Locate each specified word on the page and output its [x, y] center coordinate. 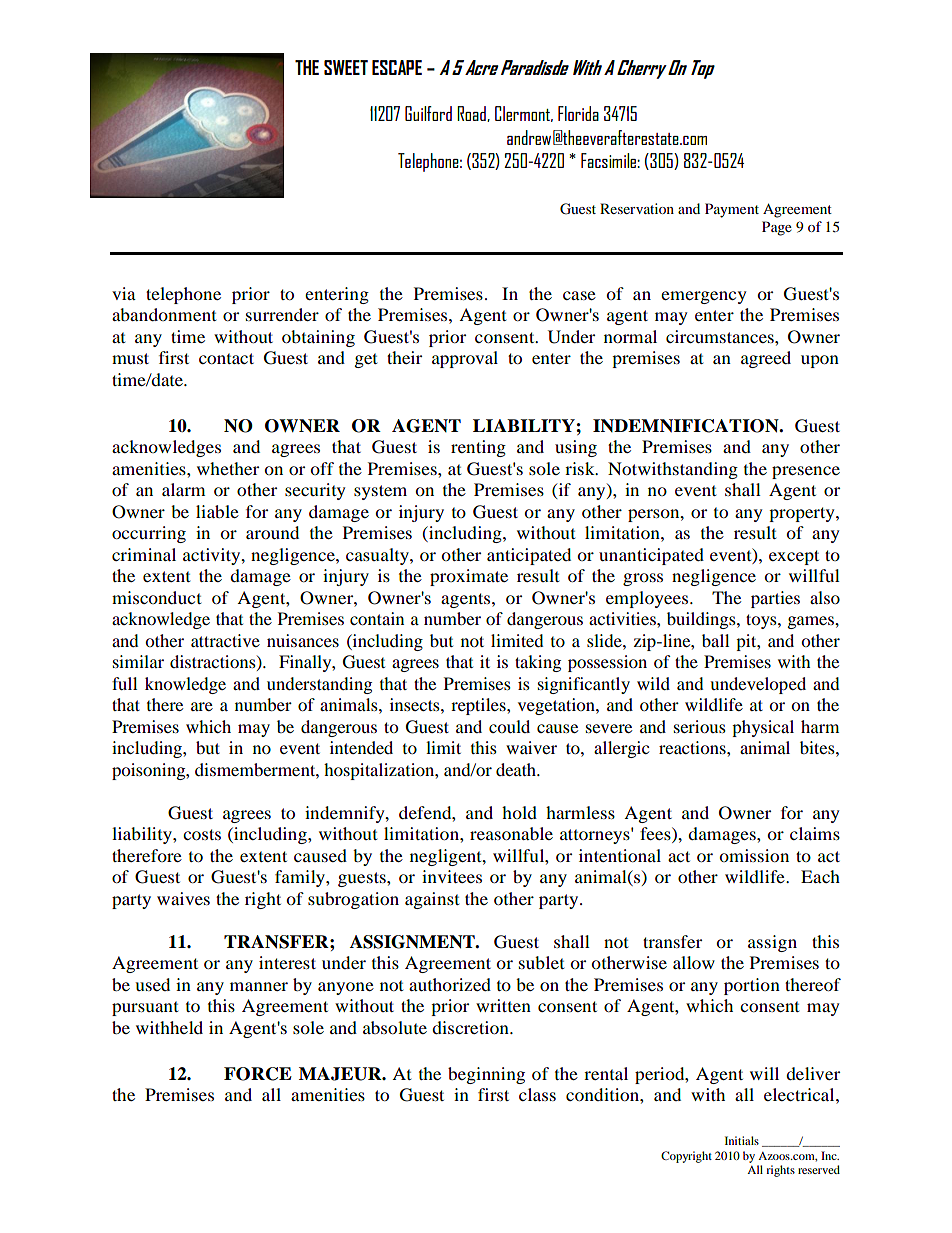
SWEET [346, 67]
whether [228, 468]
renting [478, 448]
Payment [732, 210]
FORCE [258, 1074]
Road [472, 114]
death [517, 769]
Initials [742, 1140]
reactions [693, 747]
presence [806, 472]
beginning [486, 1075]
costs [202, 834]
